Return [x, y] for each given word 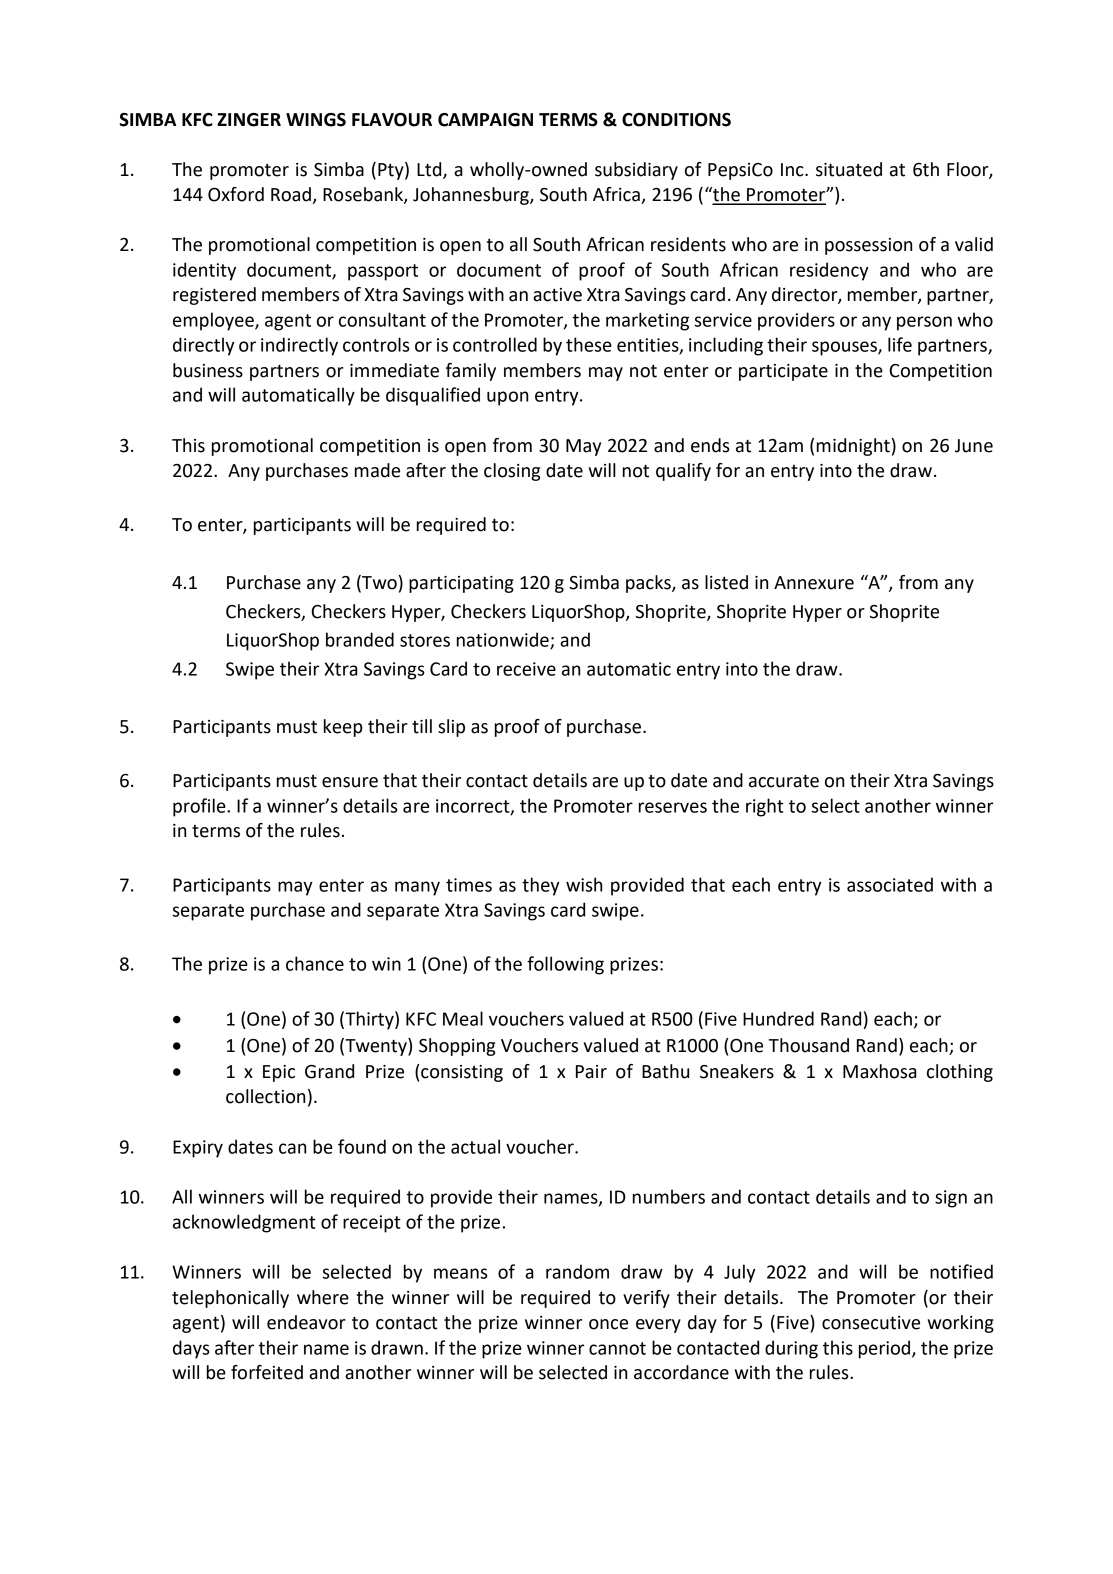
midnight [853, 447]
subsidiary [636, 171]
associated [890, 884]
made [377, 470]
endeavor [306, 1322]
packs [649, 584]
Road [291, 194]
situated [849, 169]
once [608, 1324]
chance [315, 963]
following [565, 965]
